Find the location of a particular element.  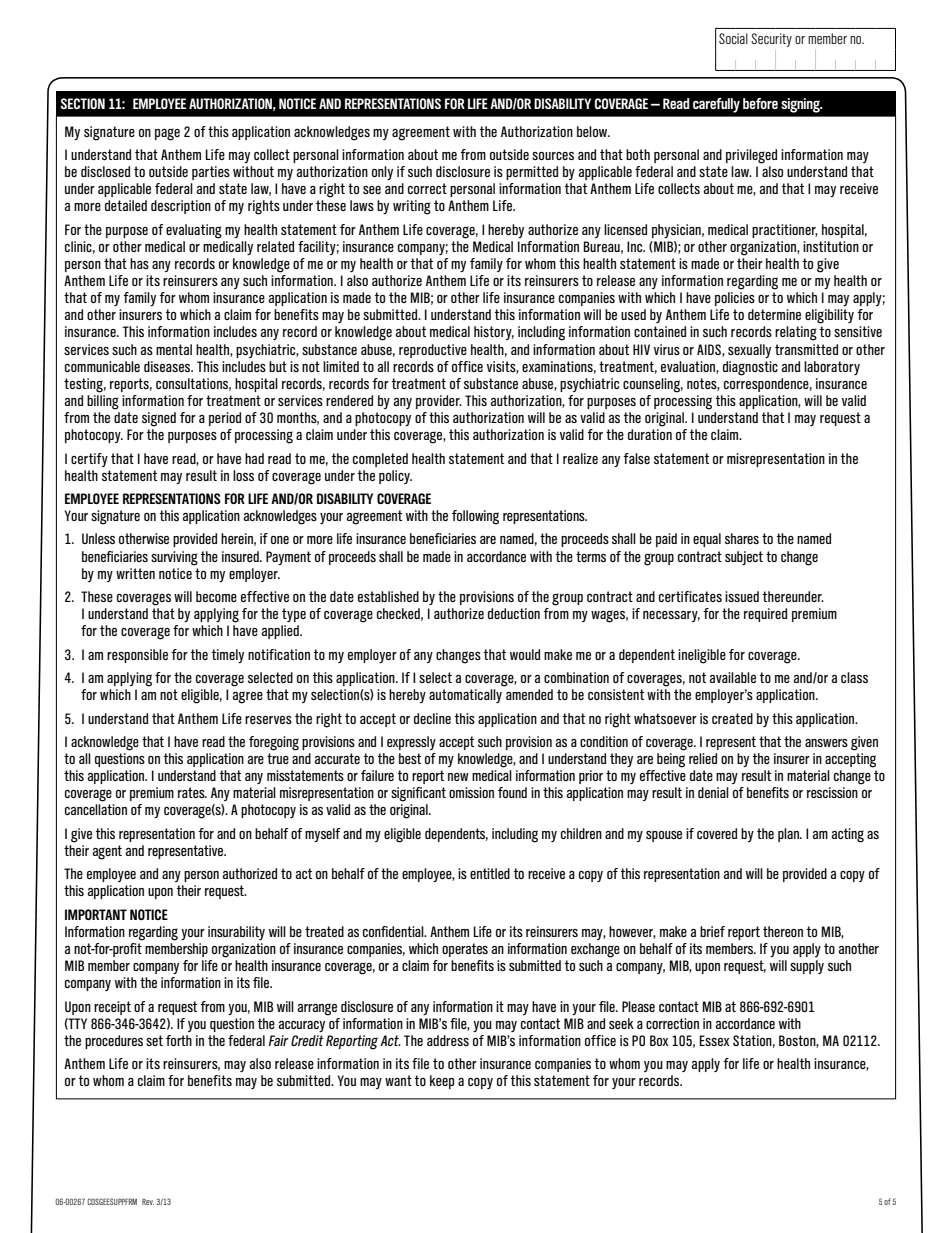

deduction is located at coordinates (514, 613).
